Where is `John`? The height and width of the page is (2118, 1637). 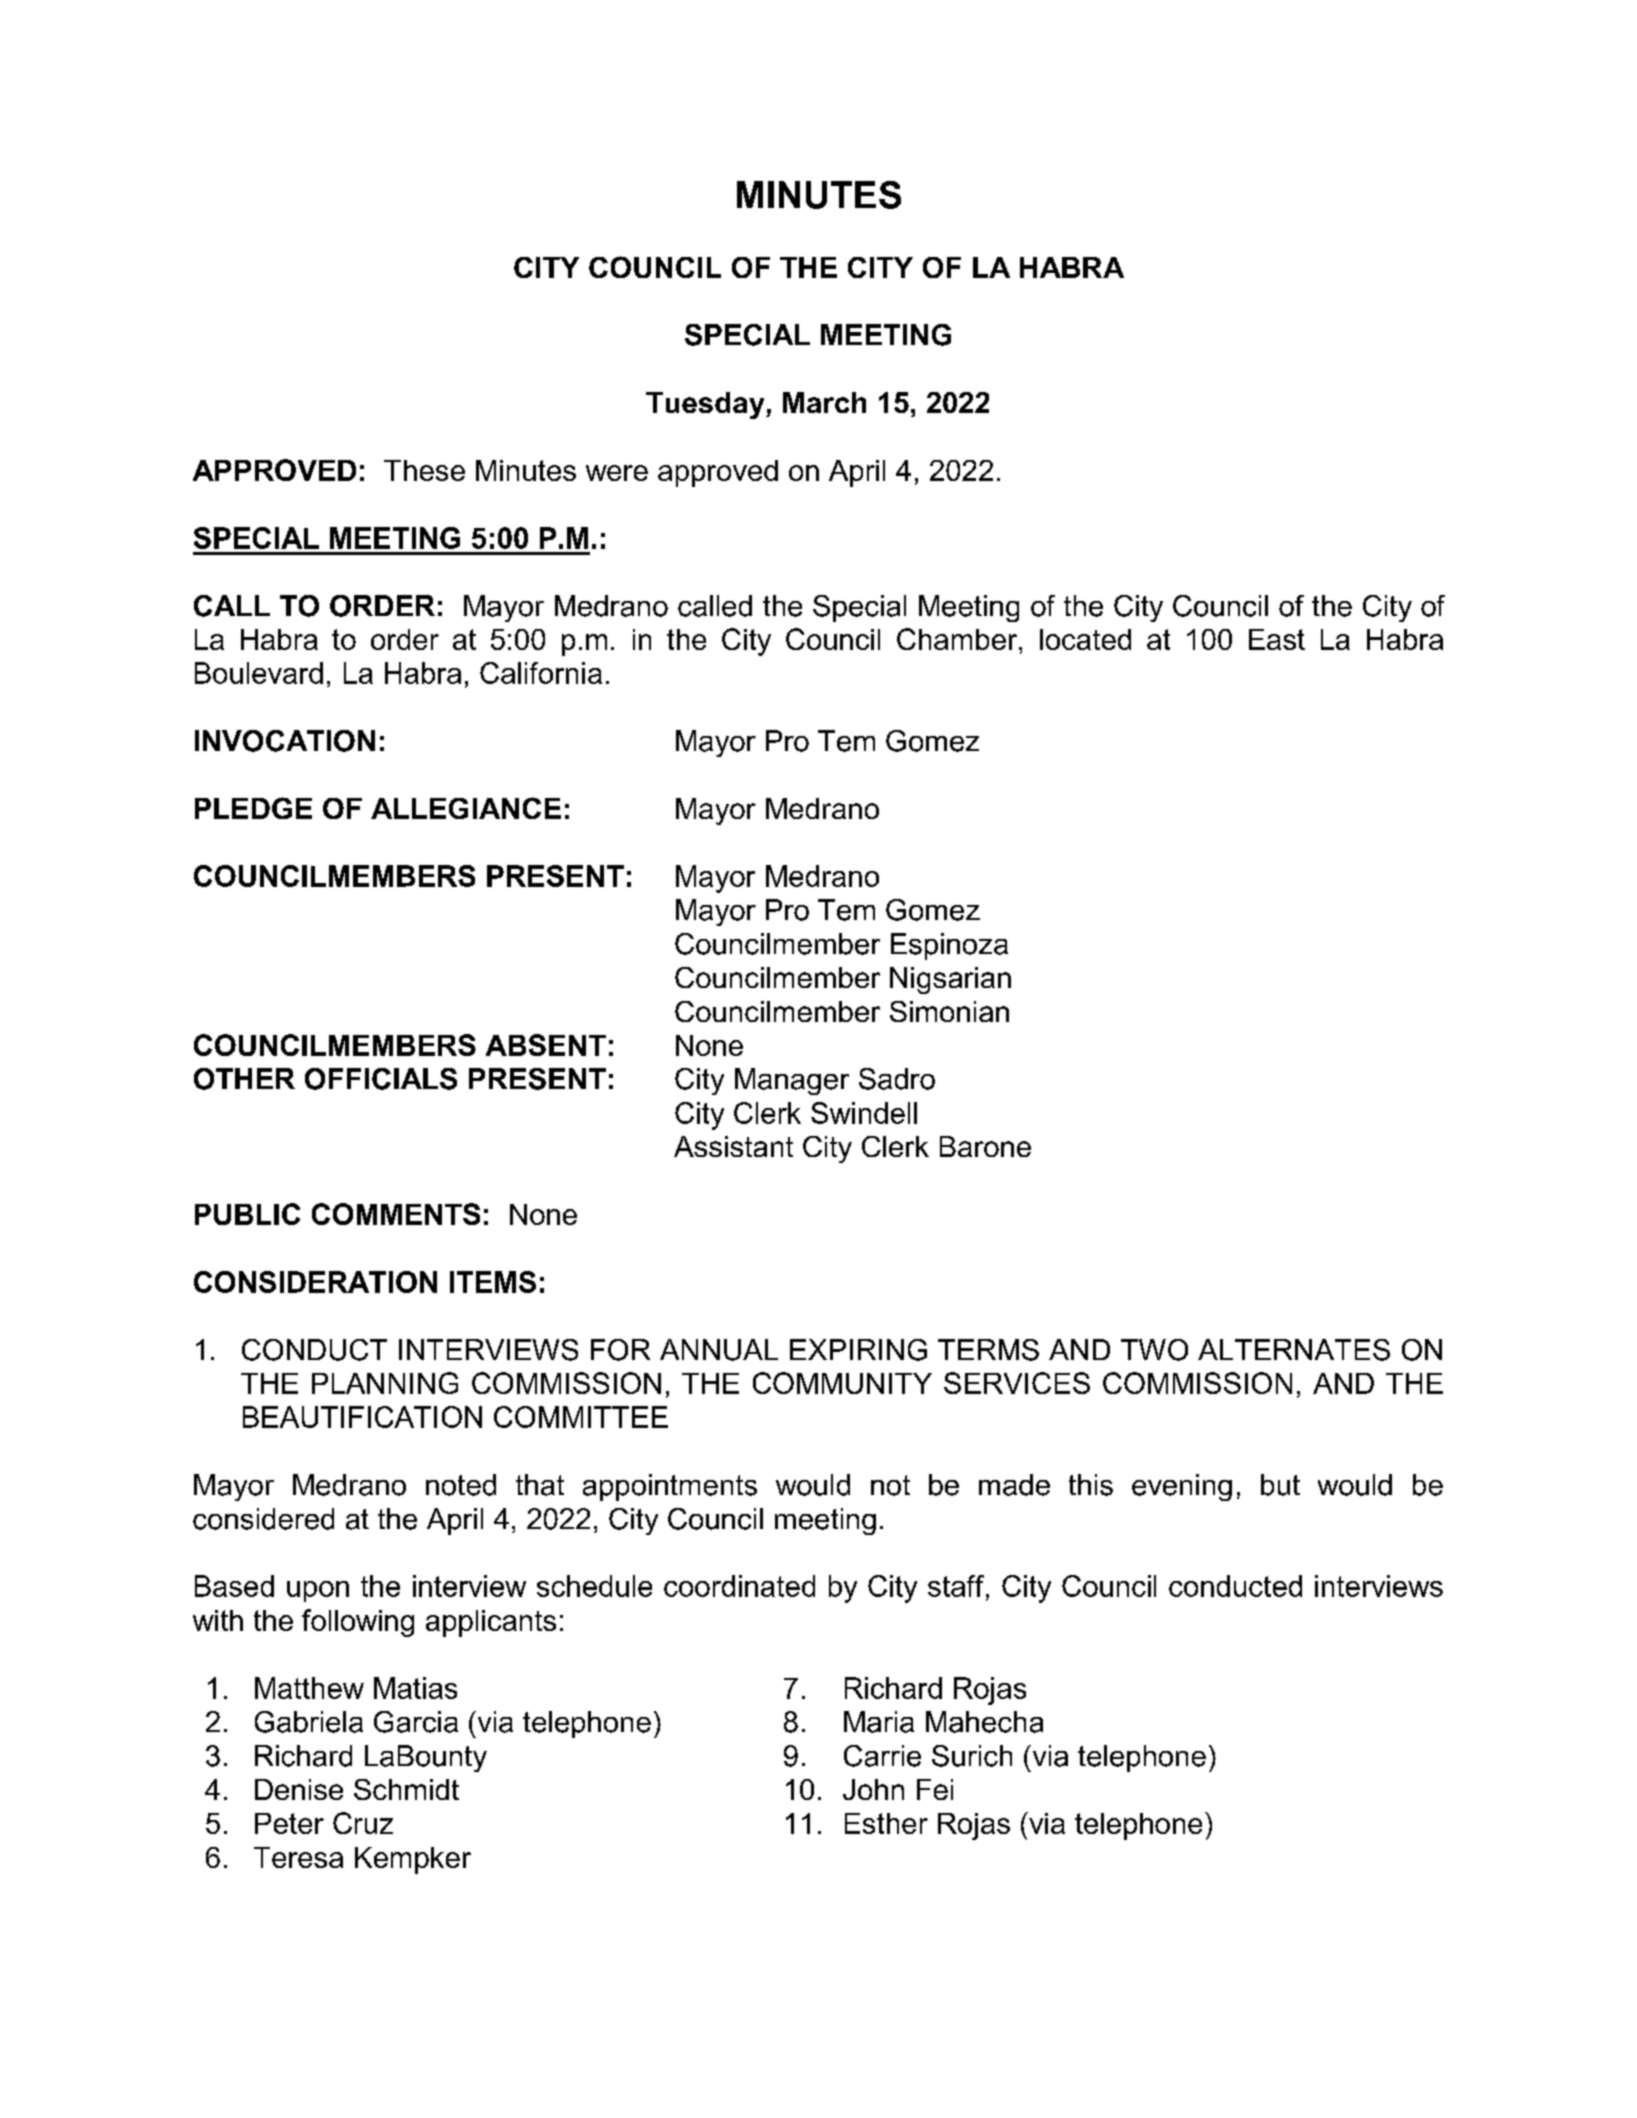 John is located at coordinates (873, 1789).
